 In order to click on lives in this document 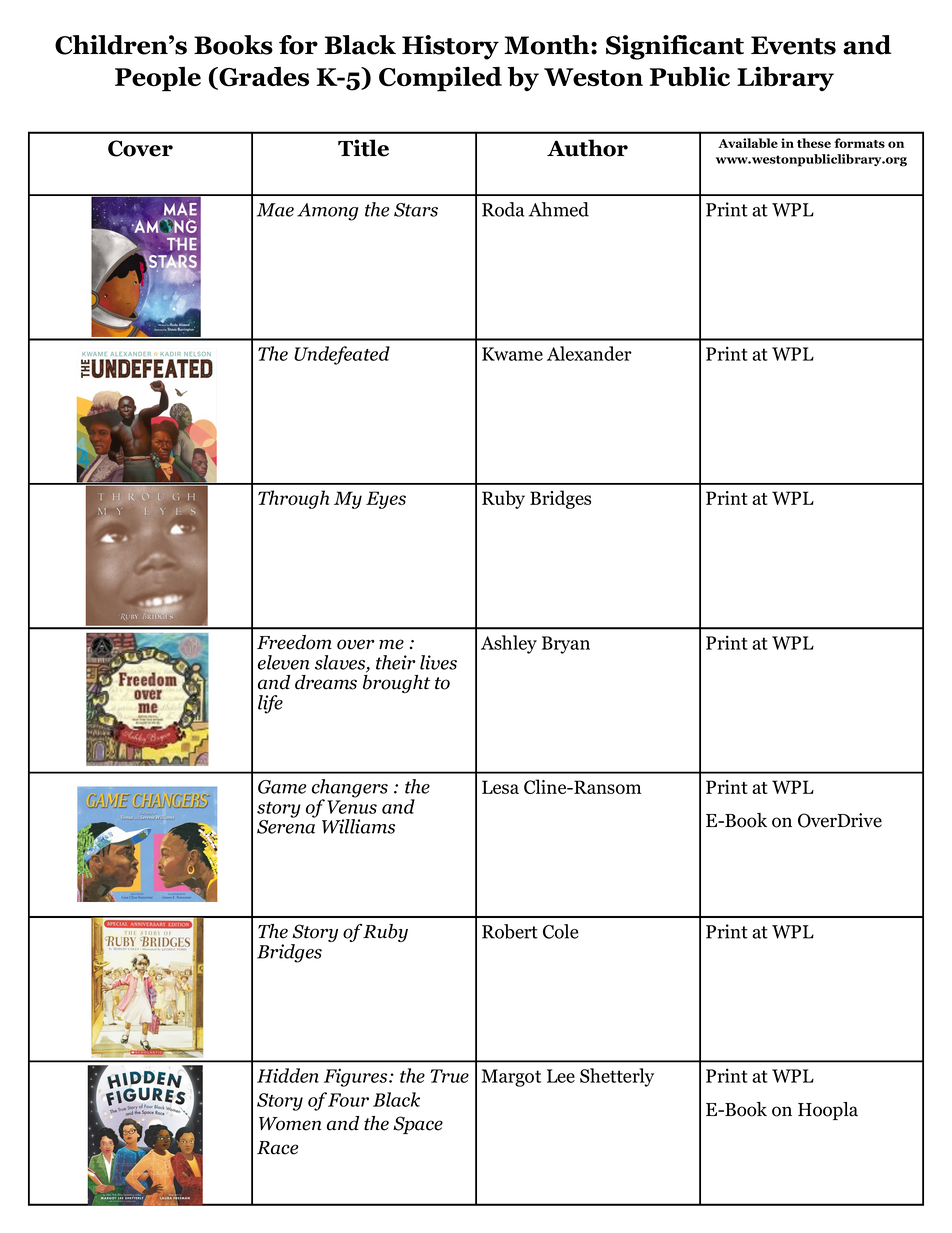, I will do `click(438, 662)`.
